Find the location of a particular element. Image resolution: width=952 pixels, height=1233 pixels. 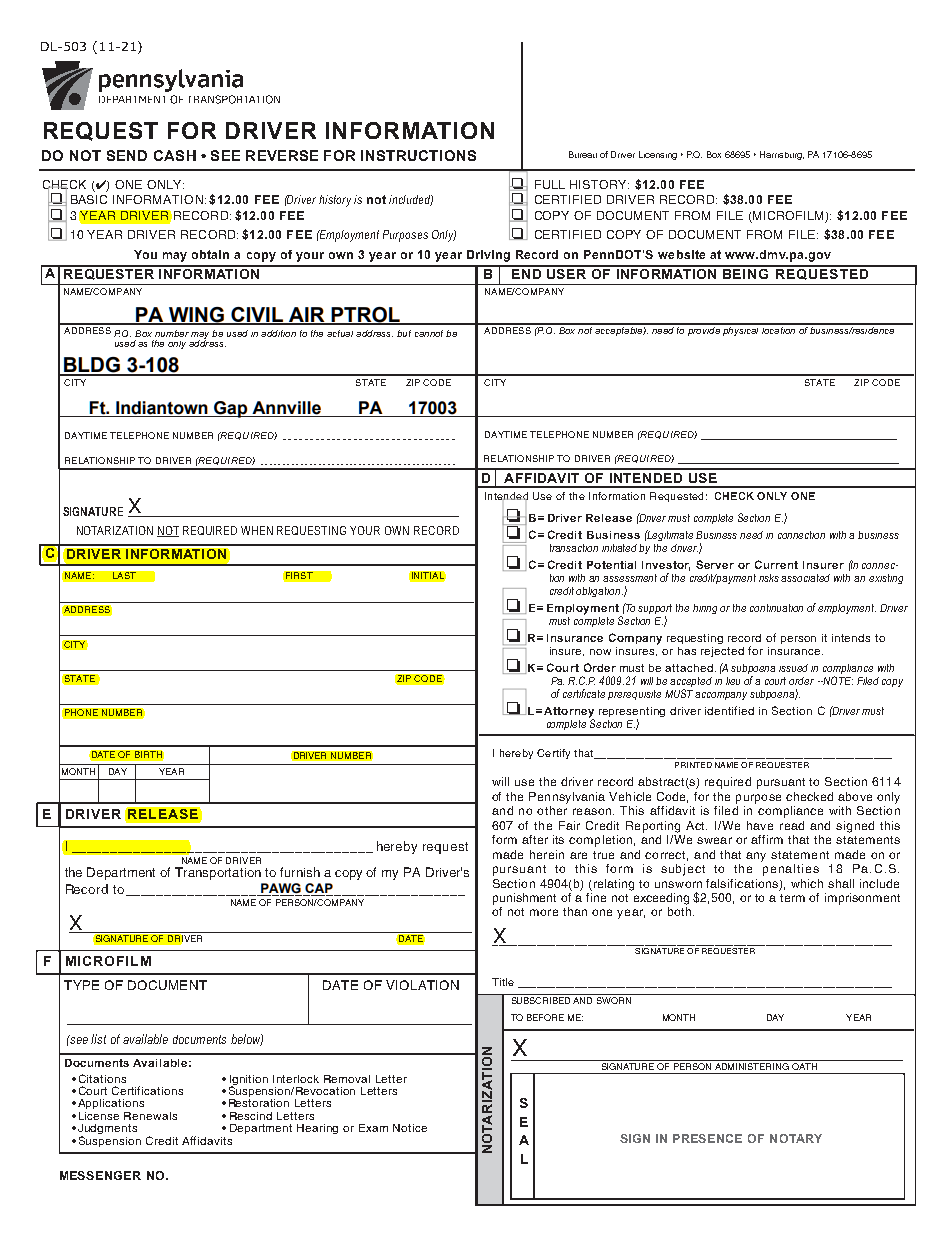

furnish is located at coordinates (300, 872).
